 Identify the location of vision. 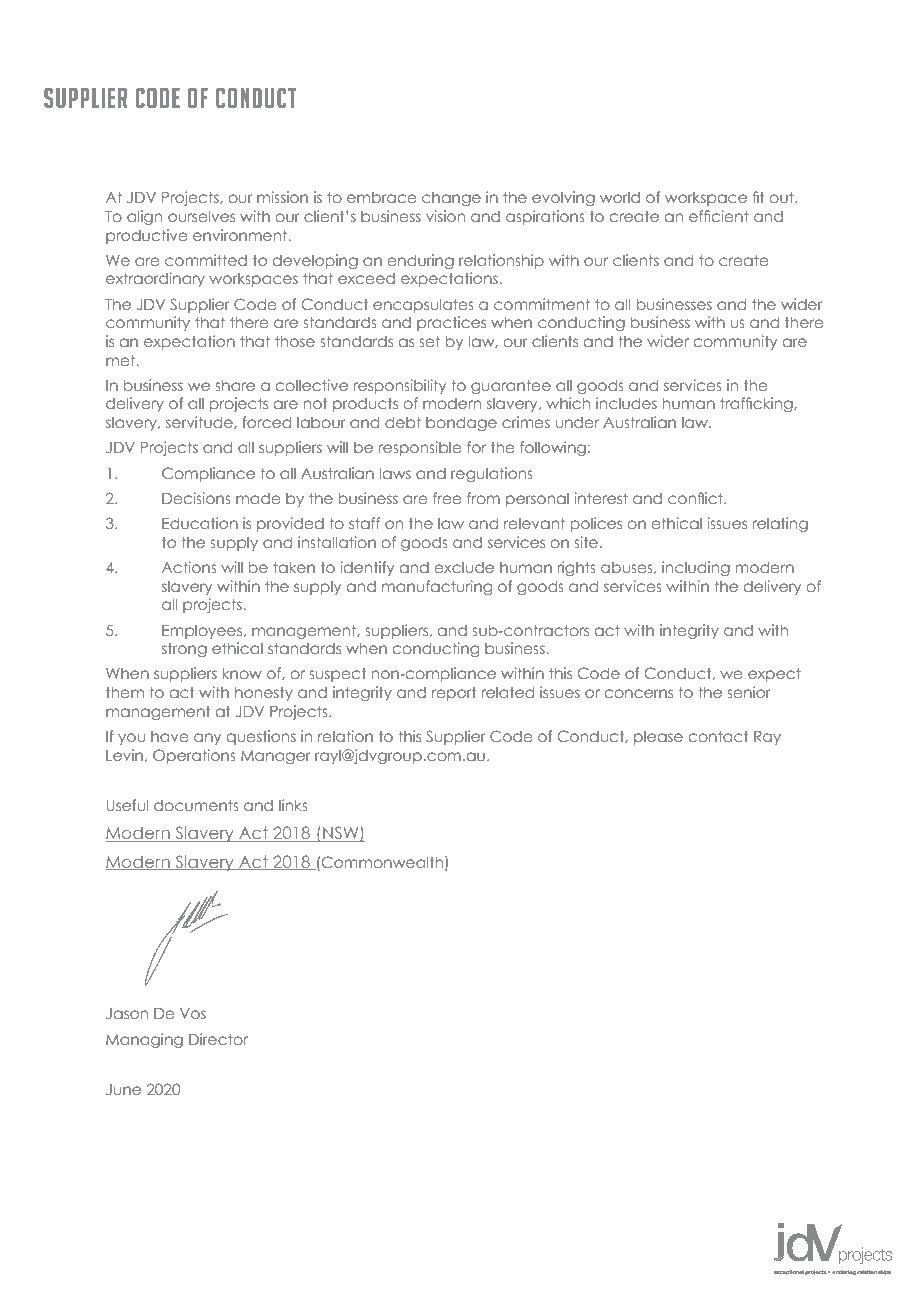
(445, 216).
